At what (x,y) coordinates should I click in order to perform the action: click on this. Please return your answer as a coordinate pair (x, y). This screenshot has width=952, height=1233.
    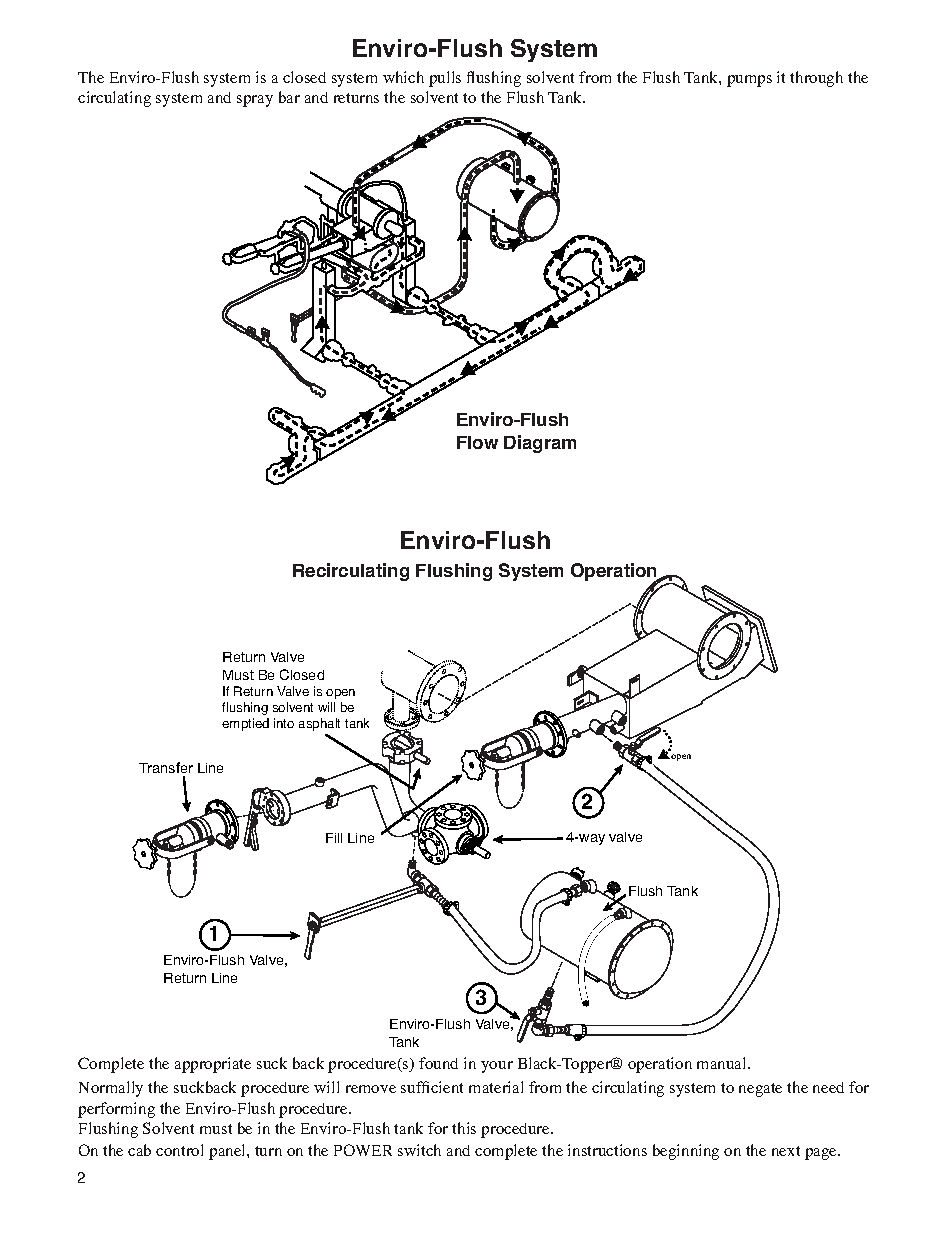
    Looking at the image, I should click on (464, 1128).
